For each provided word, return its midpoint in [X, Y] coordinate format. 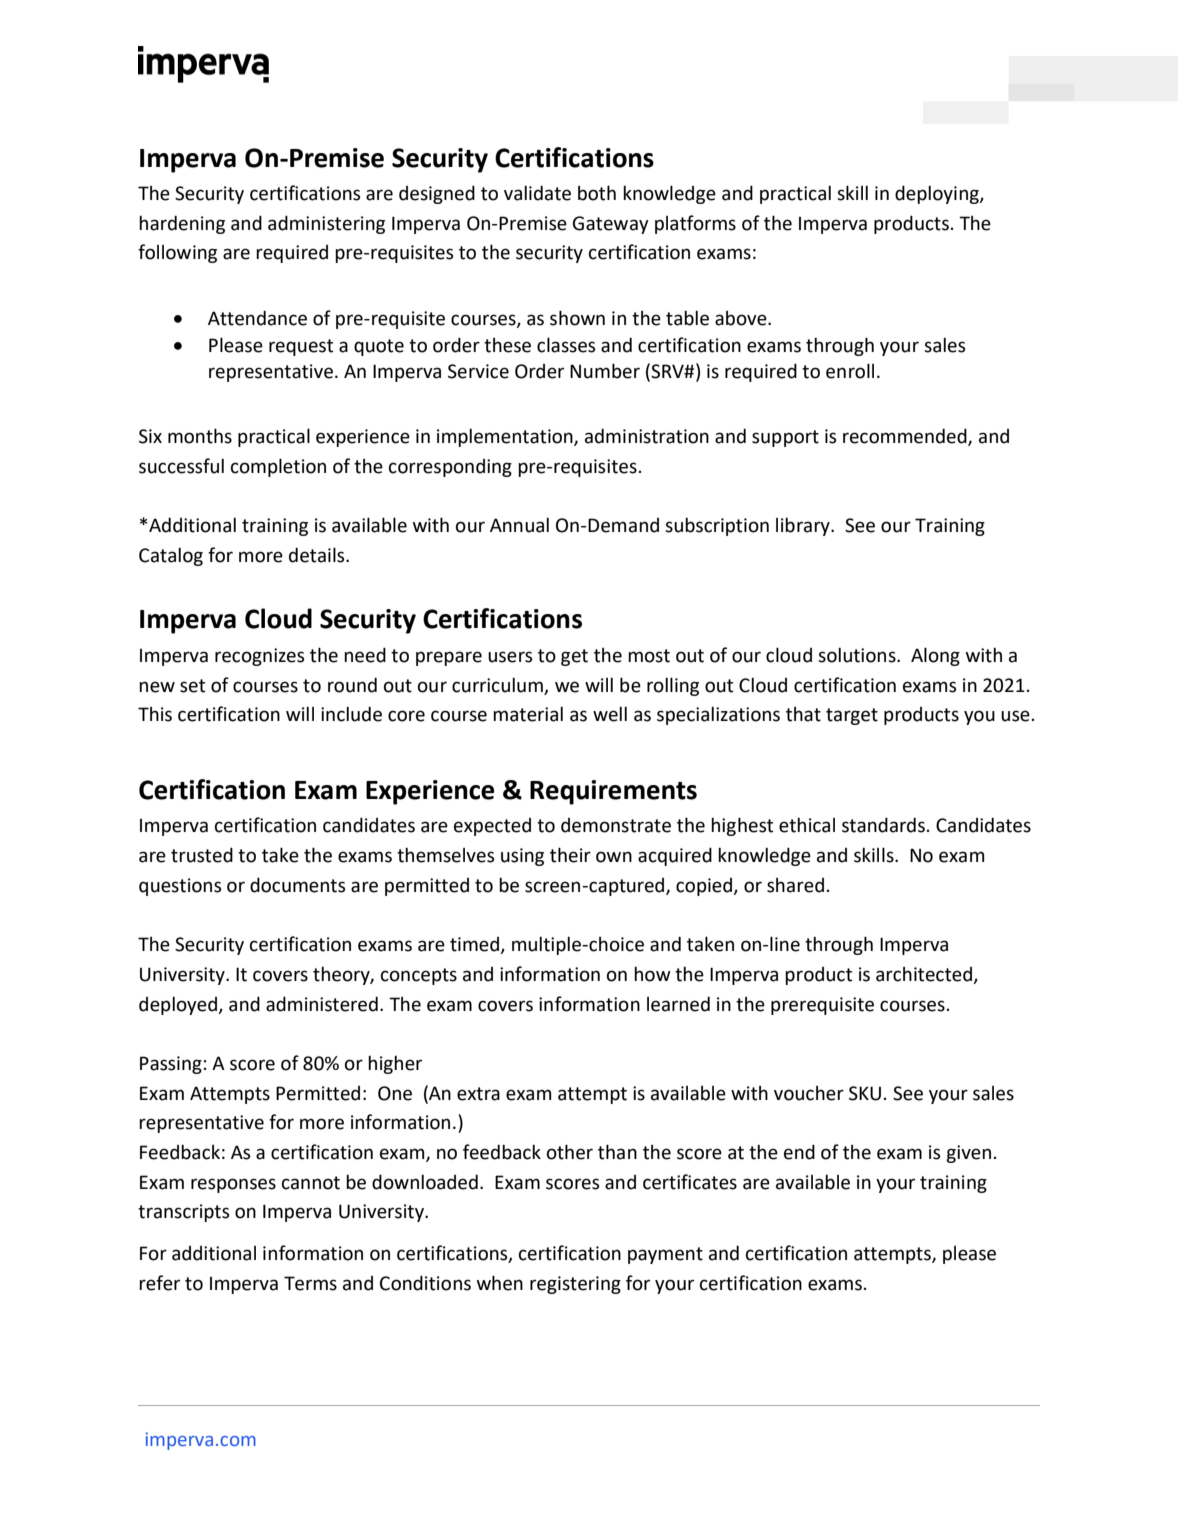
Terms [310, 1283]
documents [297, 885]
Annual [519, 525]
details [318, 555]
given [968, 1154]
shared [795, 885]
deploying [938, 194]
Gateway [611, 225]
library [804, 527]
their [570, 855]
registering [575, 1285]
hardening [182, 224]
